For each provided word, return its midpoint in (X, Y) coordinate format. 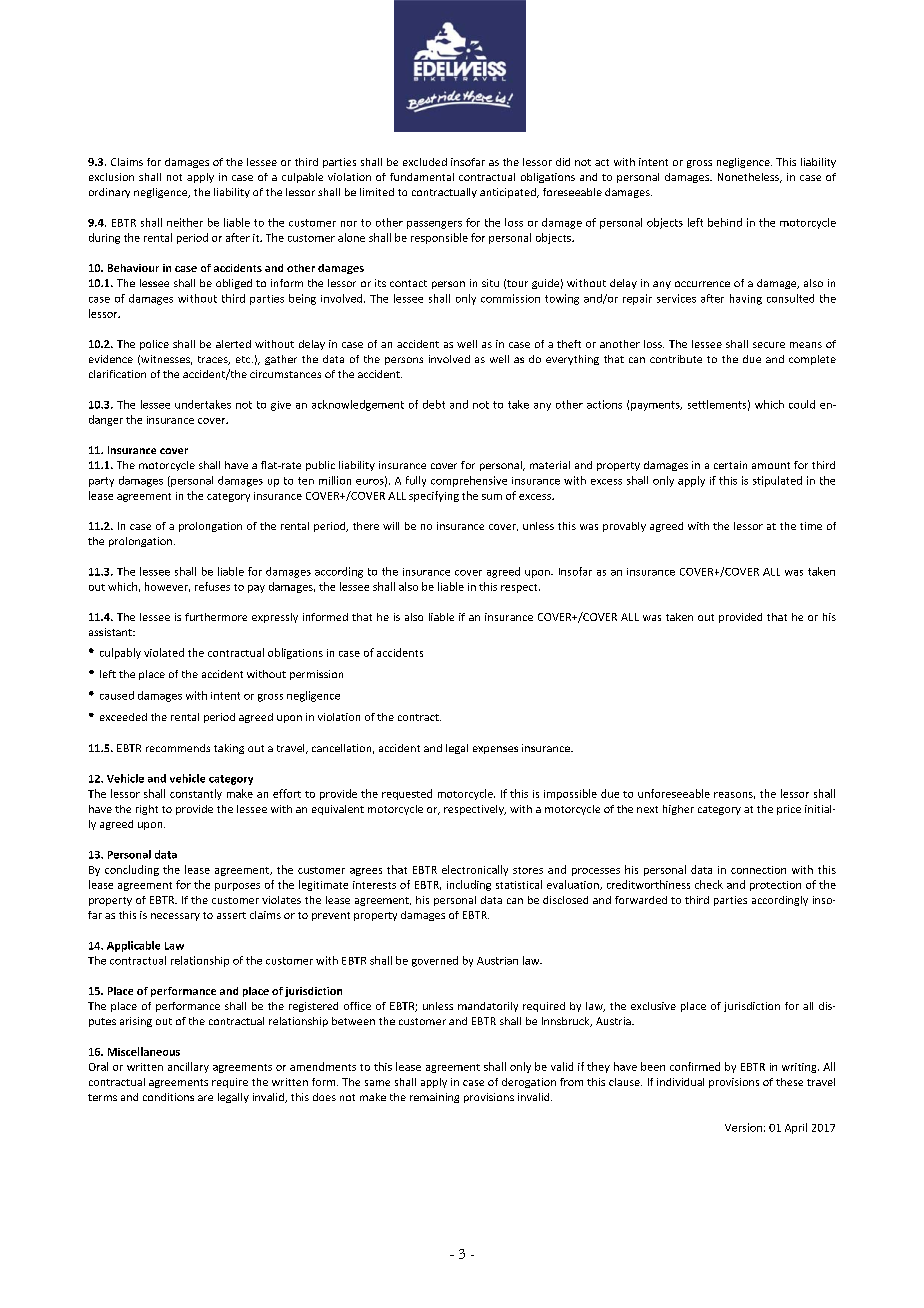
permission (316, 675)
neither (185, 222)
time (811, 526)
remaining (434, 1098)
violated (164, 652)
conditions (168, 1097)
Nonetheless (749, 178)
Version (743, 1127)
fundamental (422, 177)
